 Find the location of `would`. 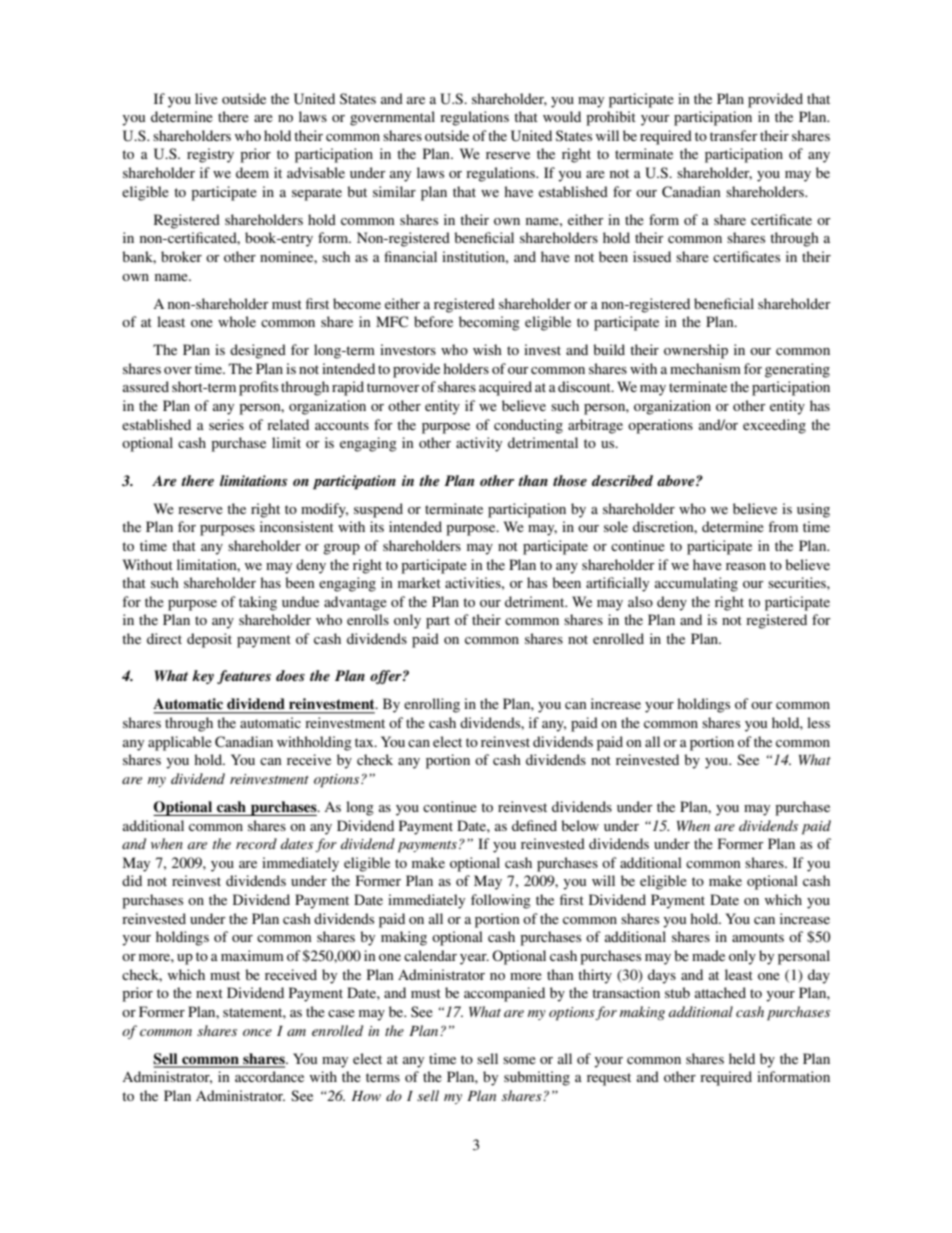

would is located at coordinates (562, 116).
